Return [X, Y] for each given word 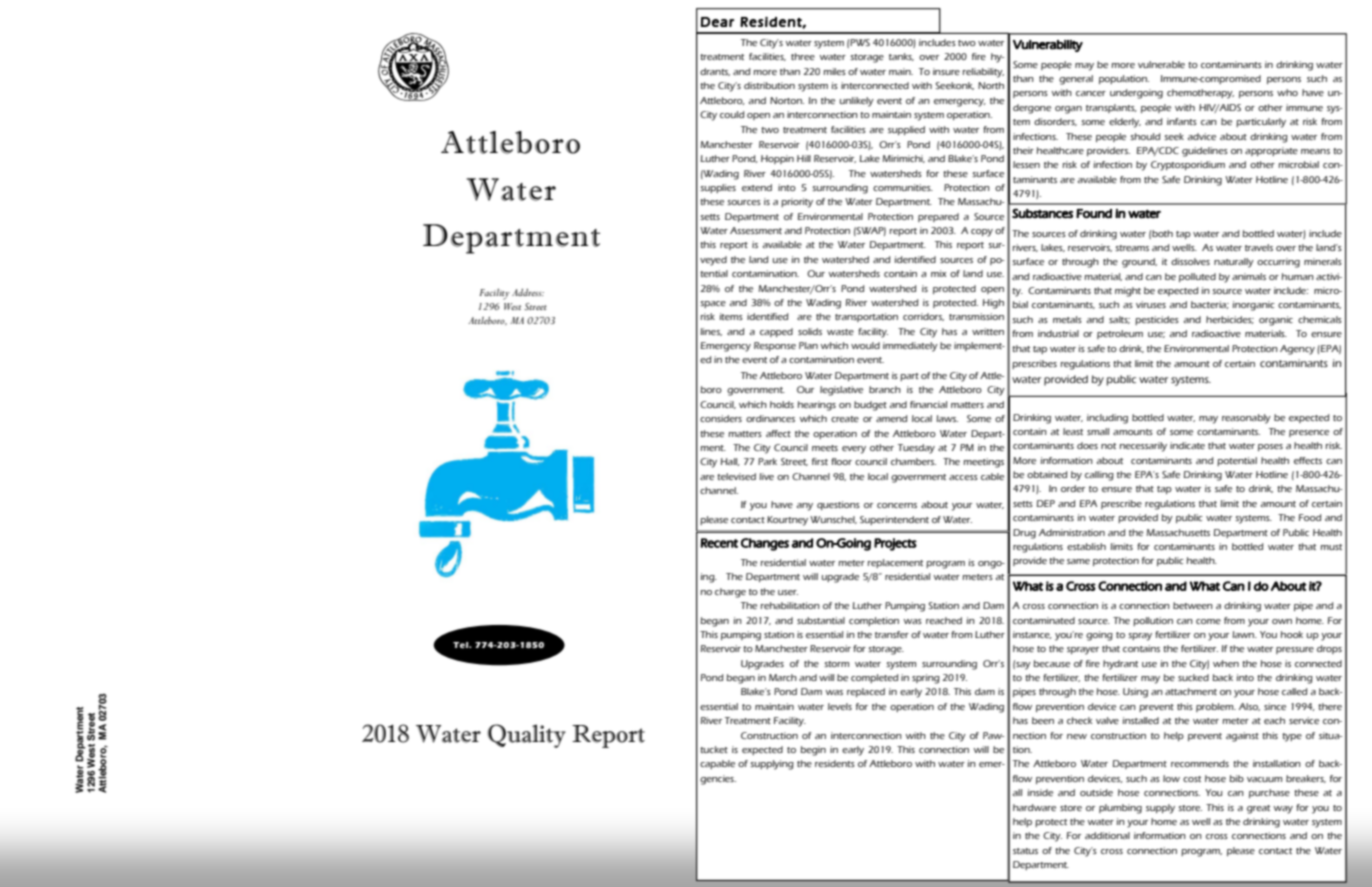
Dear [717, 22]
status [1025, 851]
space [713, 304]
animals [1249, 276]
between [1193, 605]
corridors [923, 317]
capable [717, 764]
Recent [719, 543]
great [1258, 809]
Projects [895, 544]
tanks [901, 57]
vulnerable [1161, 64]
